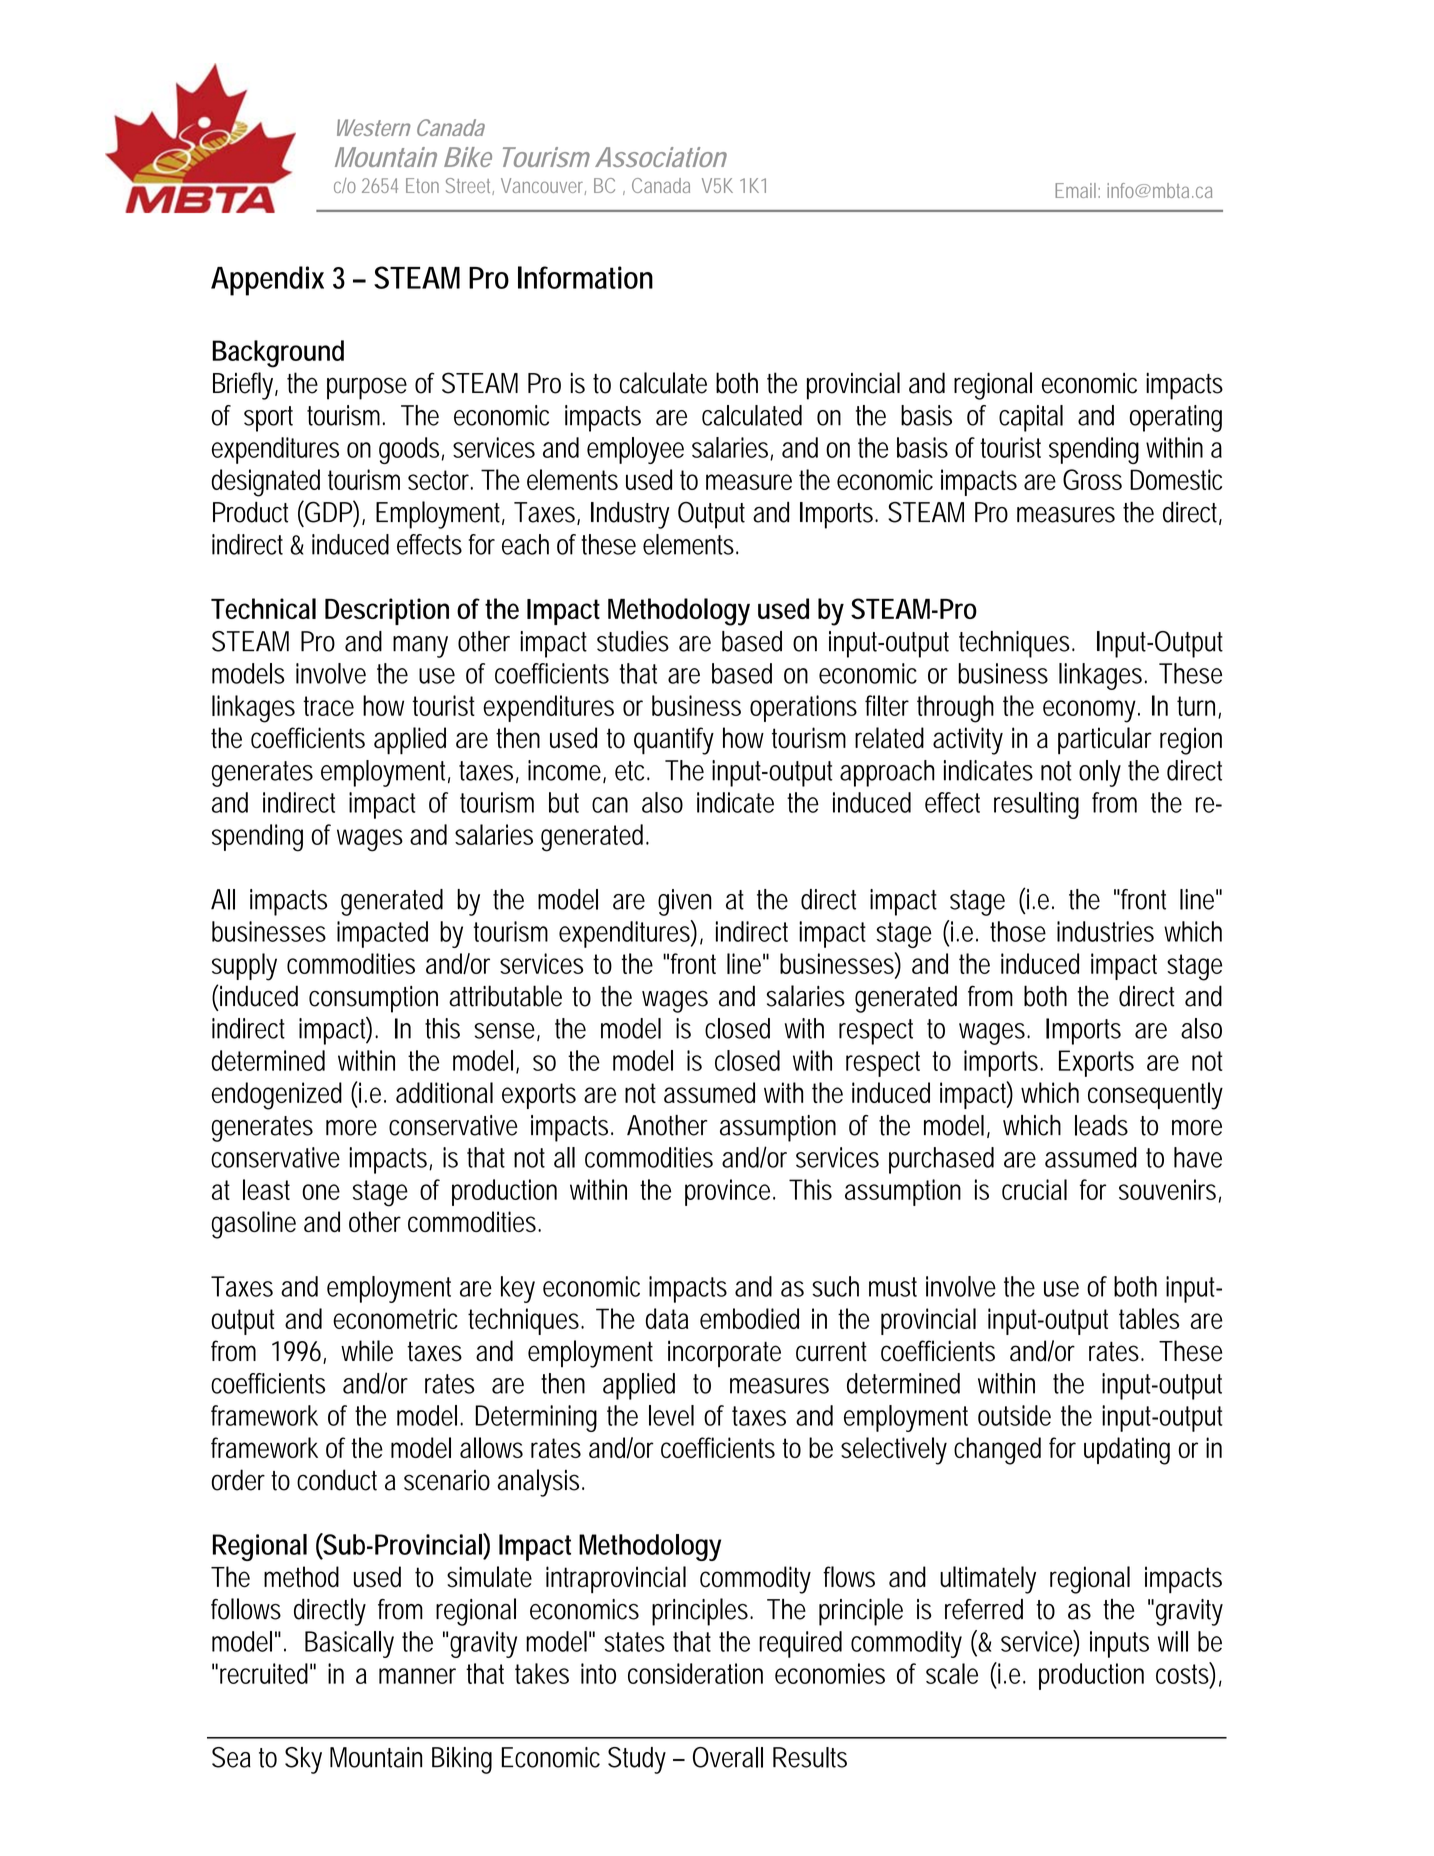  What do you see at coordinates (373, 999) in the image?
I see `consumption` at bounding box center [373, 999].
